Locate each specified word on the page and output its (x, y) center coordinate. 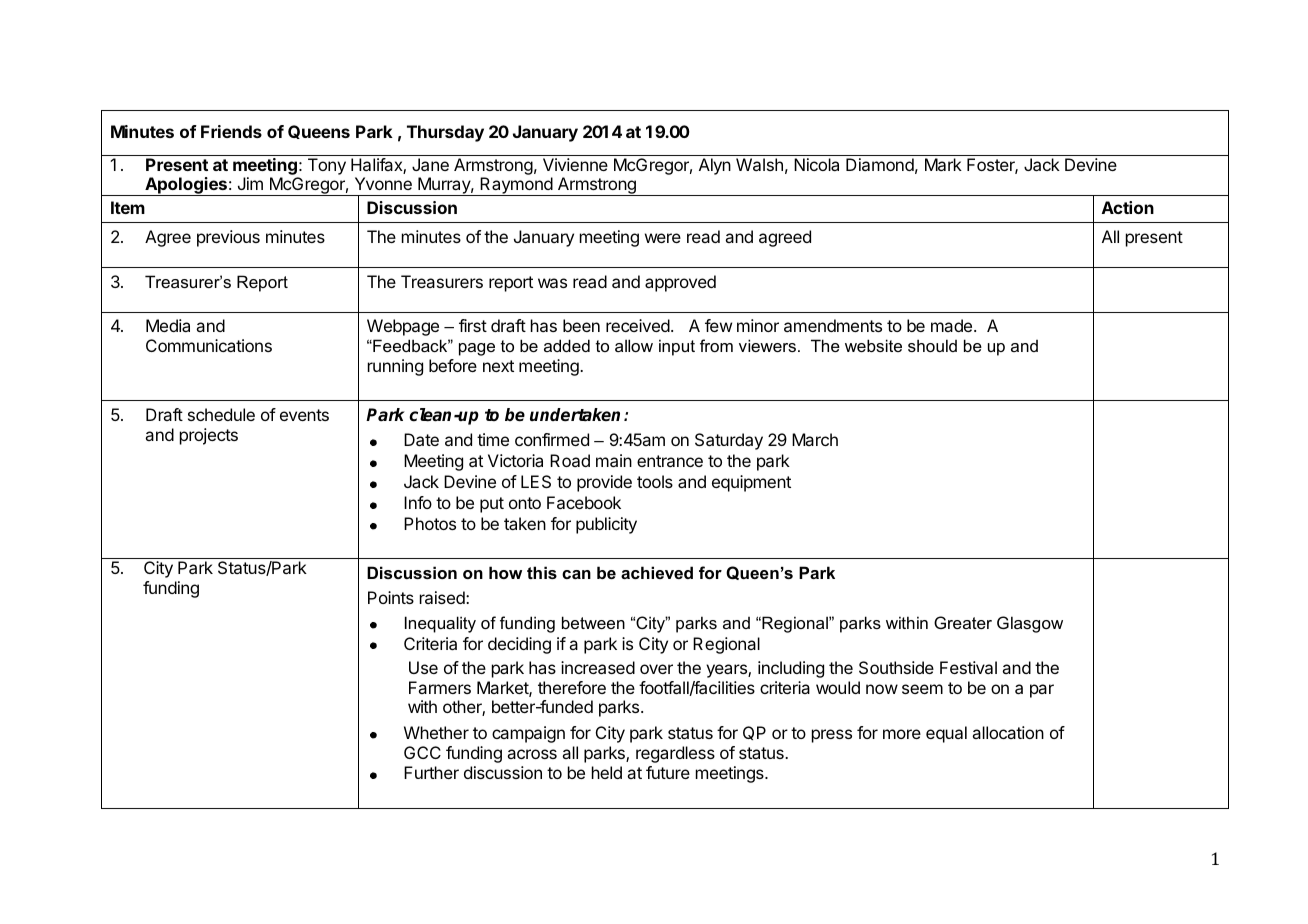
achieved (657, 572)
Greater (963, 622)
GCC (422, 752)
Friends (231, 131)
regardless (675, 754)
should (932, 345)
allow (634, 345)
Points (391, 597)
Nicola (816, 164)
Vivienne (575, 164)
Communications (209, 345)
